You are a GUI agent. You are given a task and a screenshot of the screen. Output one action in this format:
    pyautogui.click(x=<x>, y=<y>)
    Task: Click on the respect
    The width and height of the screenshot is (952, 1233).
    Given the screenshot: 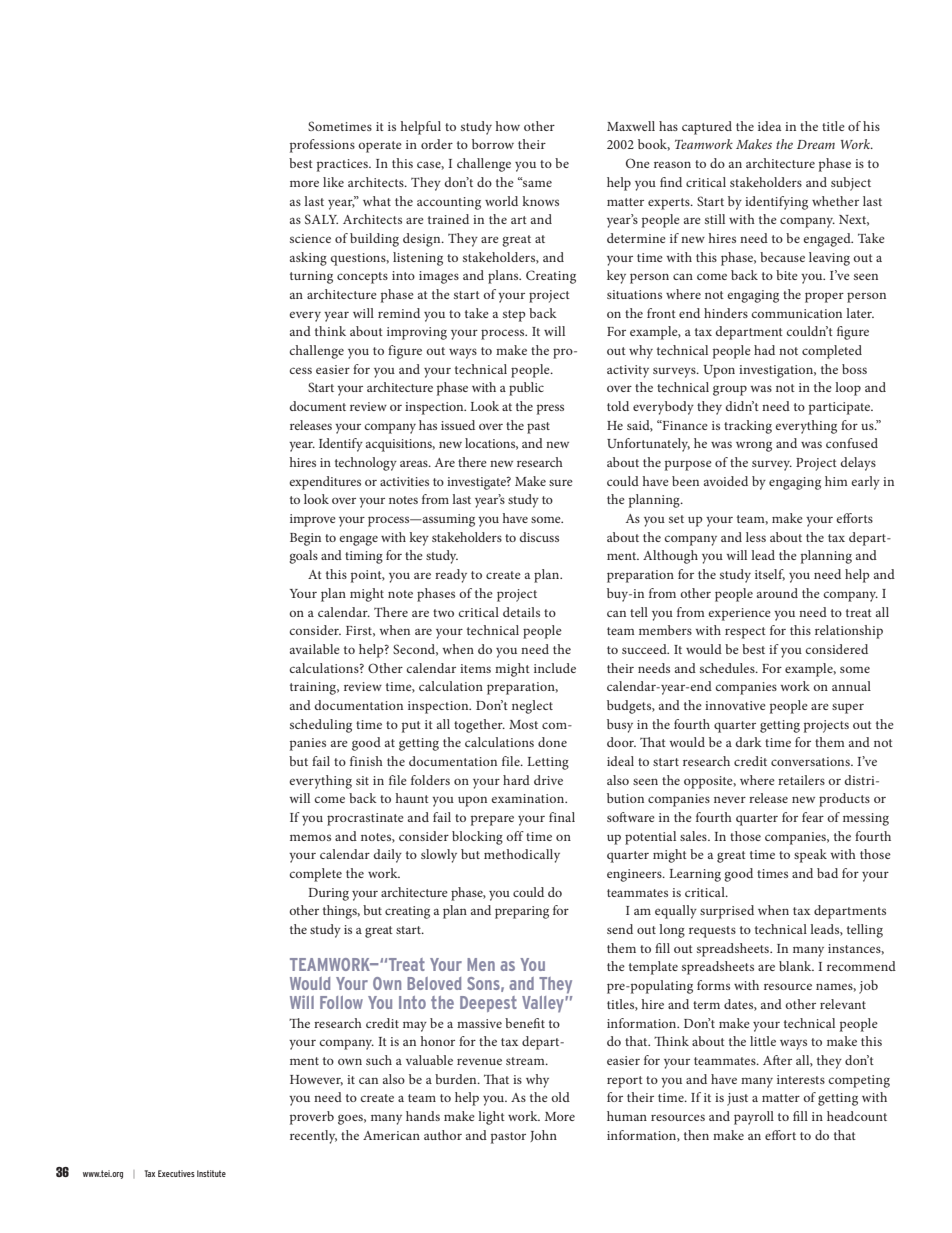 What is the action you would take?
    pyautogui.click(x=745, y=633)
